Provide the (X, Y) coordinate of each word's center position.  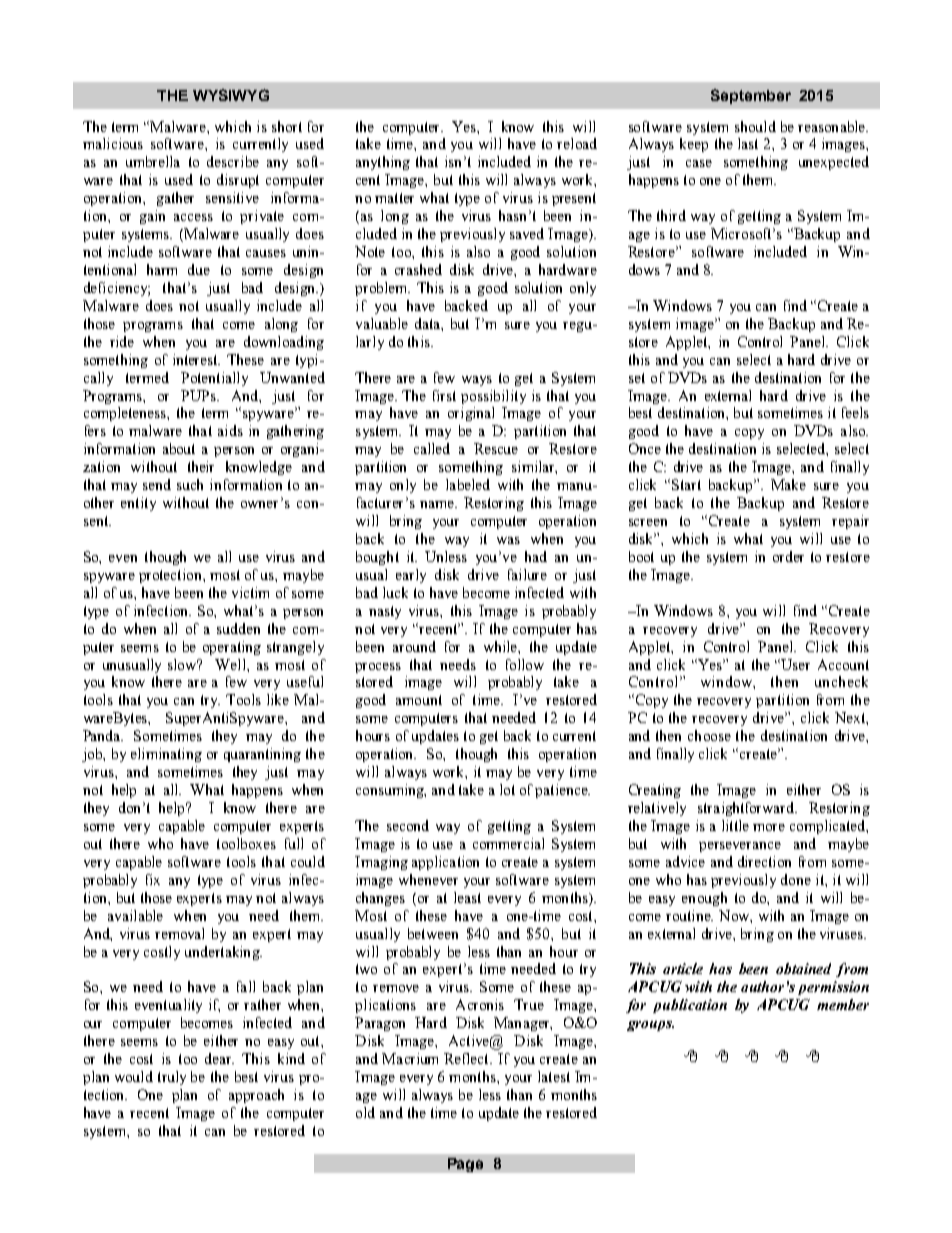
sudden (238, 628)
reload (577, 143)
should (755, 126)
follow (525, 664)
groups (650, 1026)
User (795, 664)
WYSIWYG (231, 95)
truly (172, 1078)
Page (465, 1165)
